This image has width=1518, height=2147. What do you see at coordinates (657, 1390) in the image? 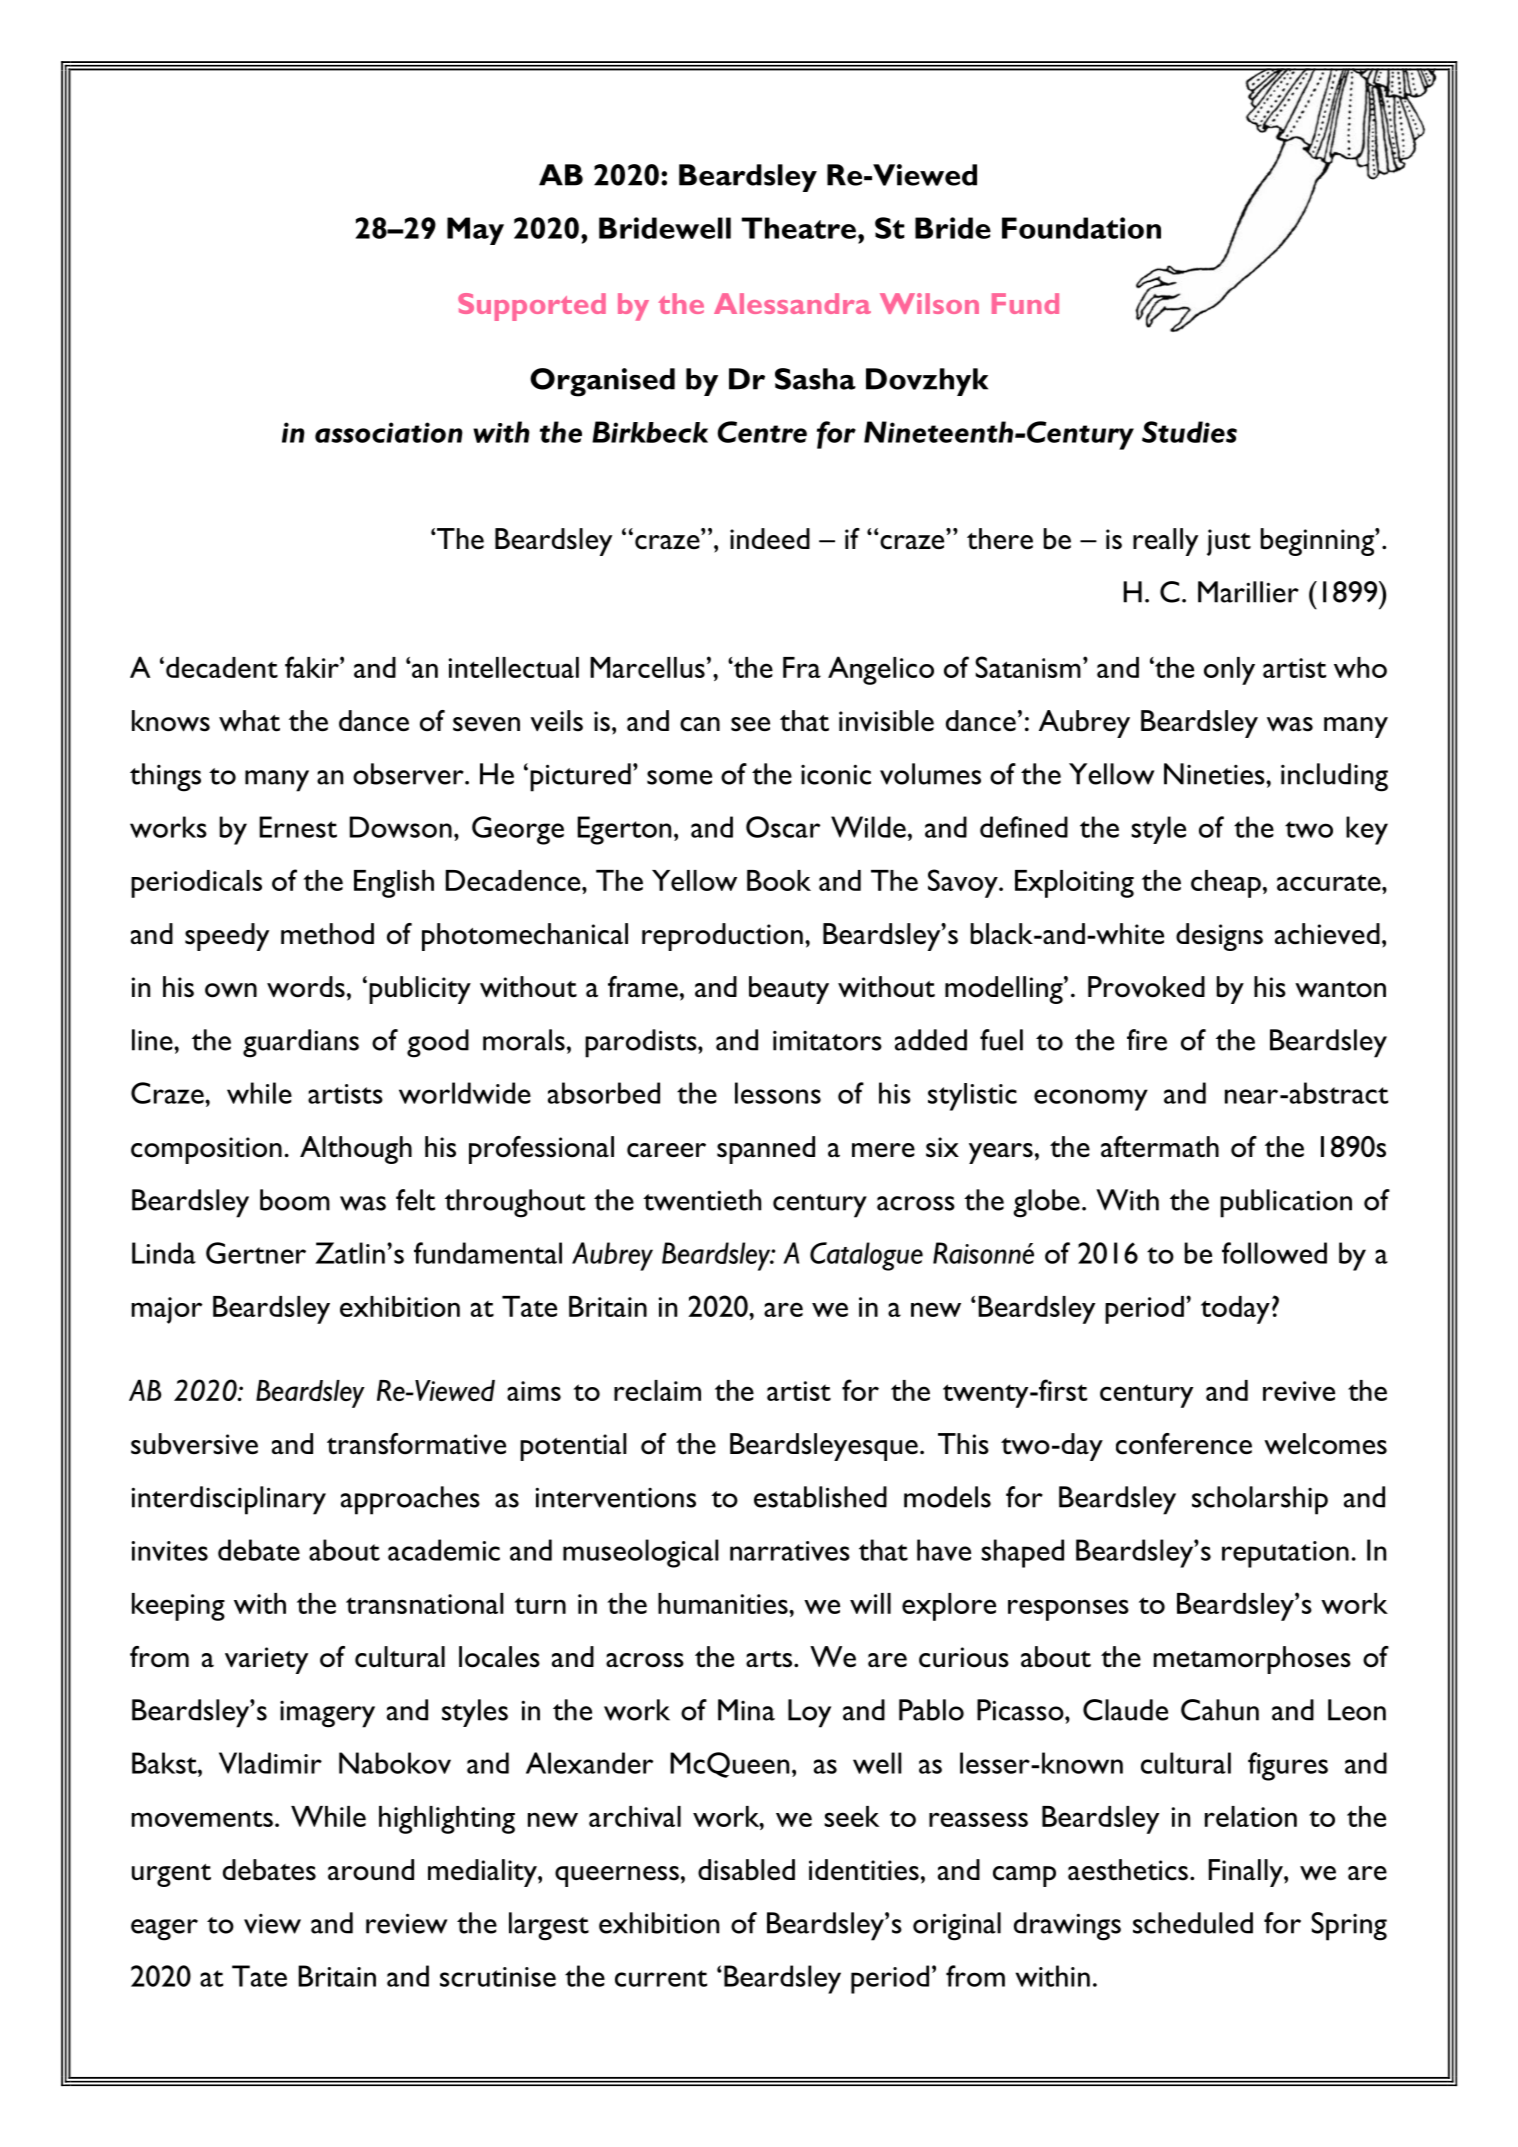
I see `reclaim` at bounding box center [657, 1390].
